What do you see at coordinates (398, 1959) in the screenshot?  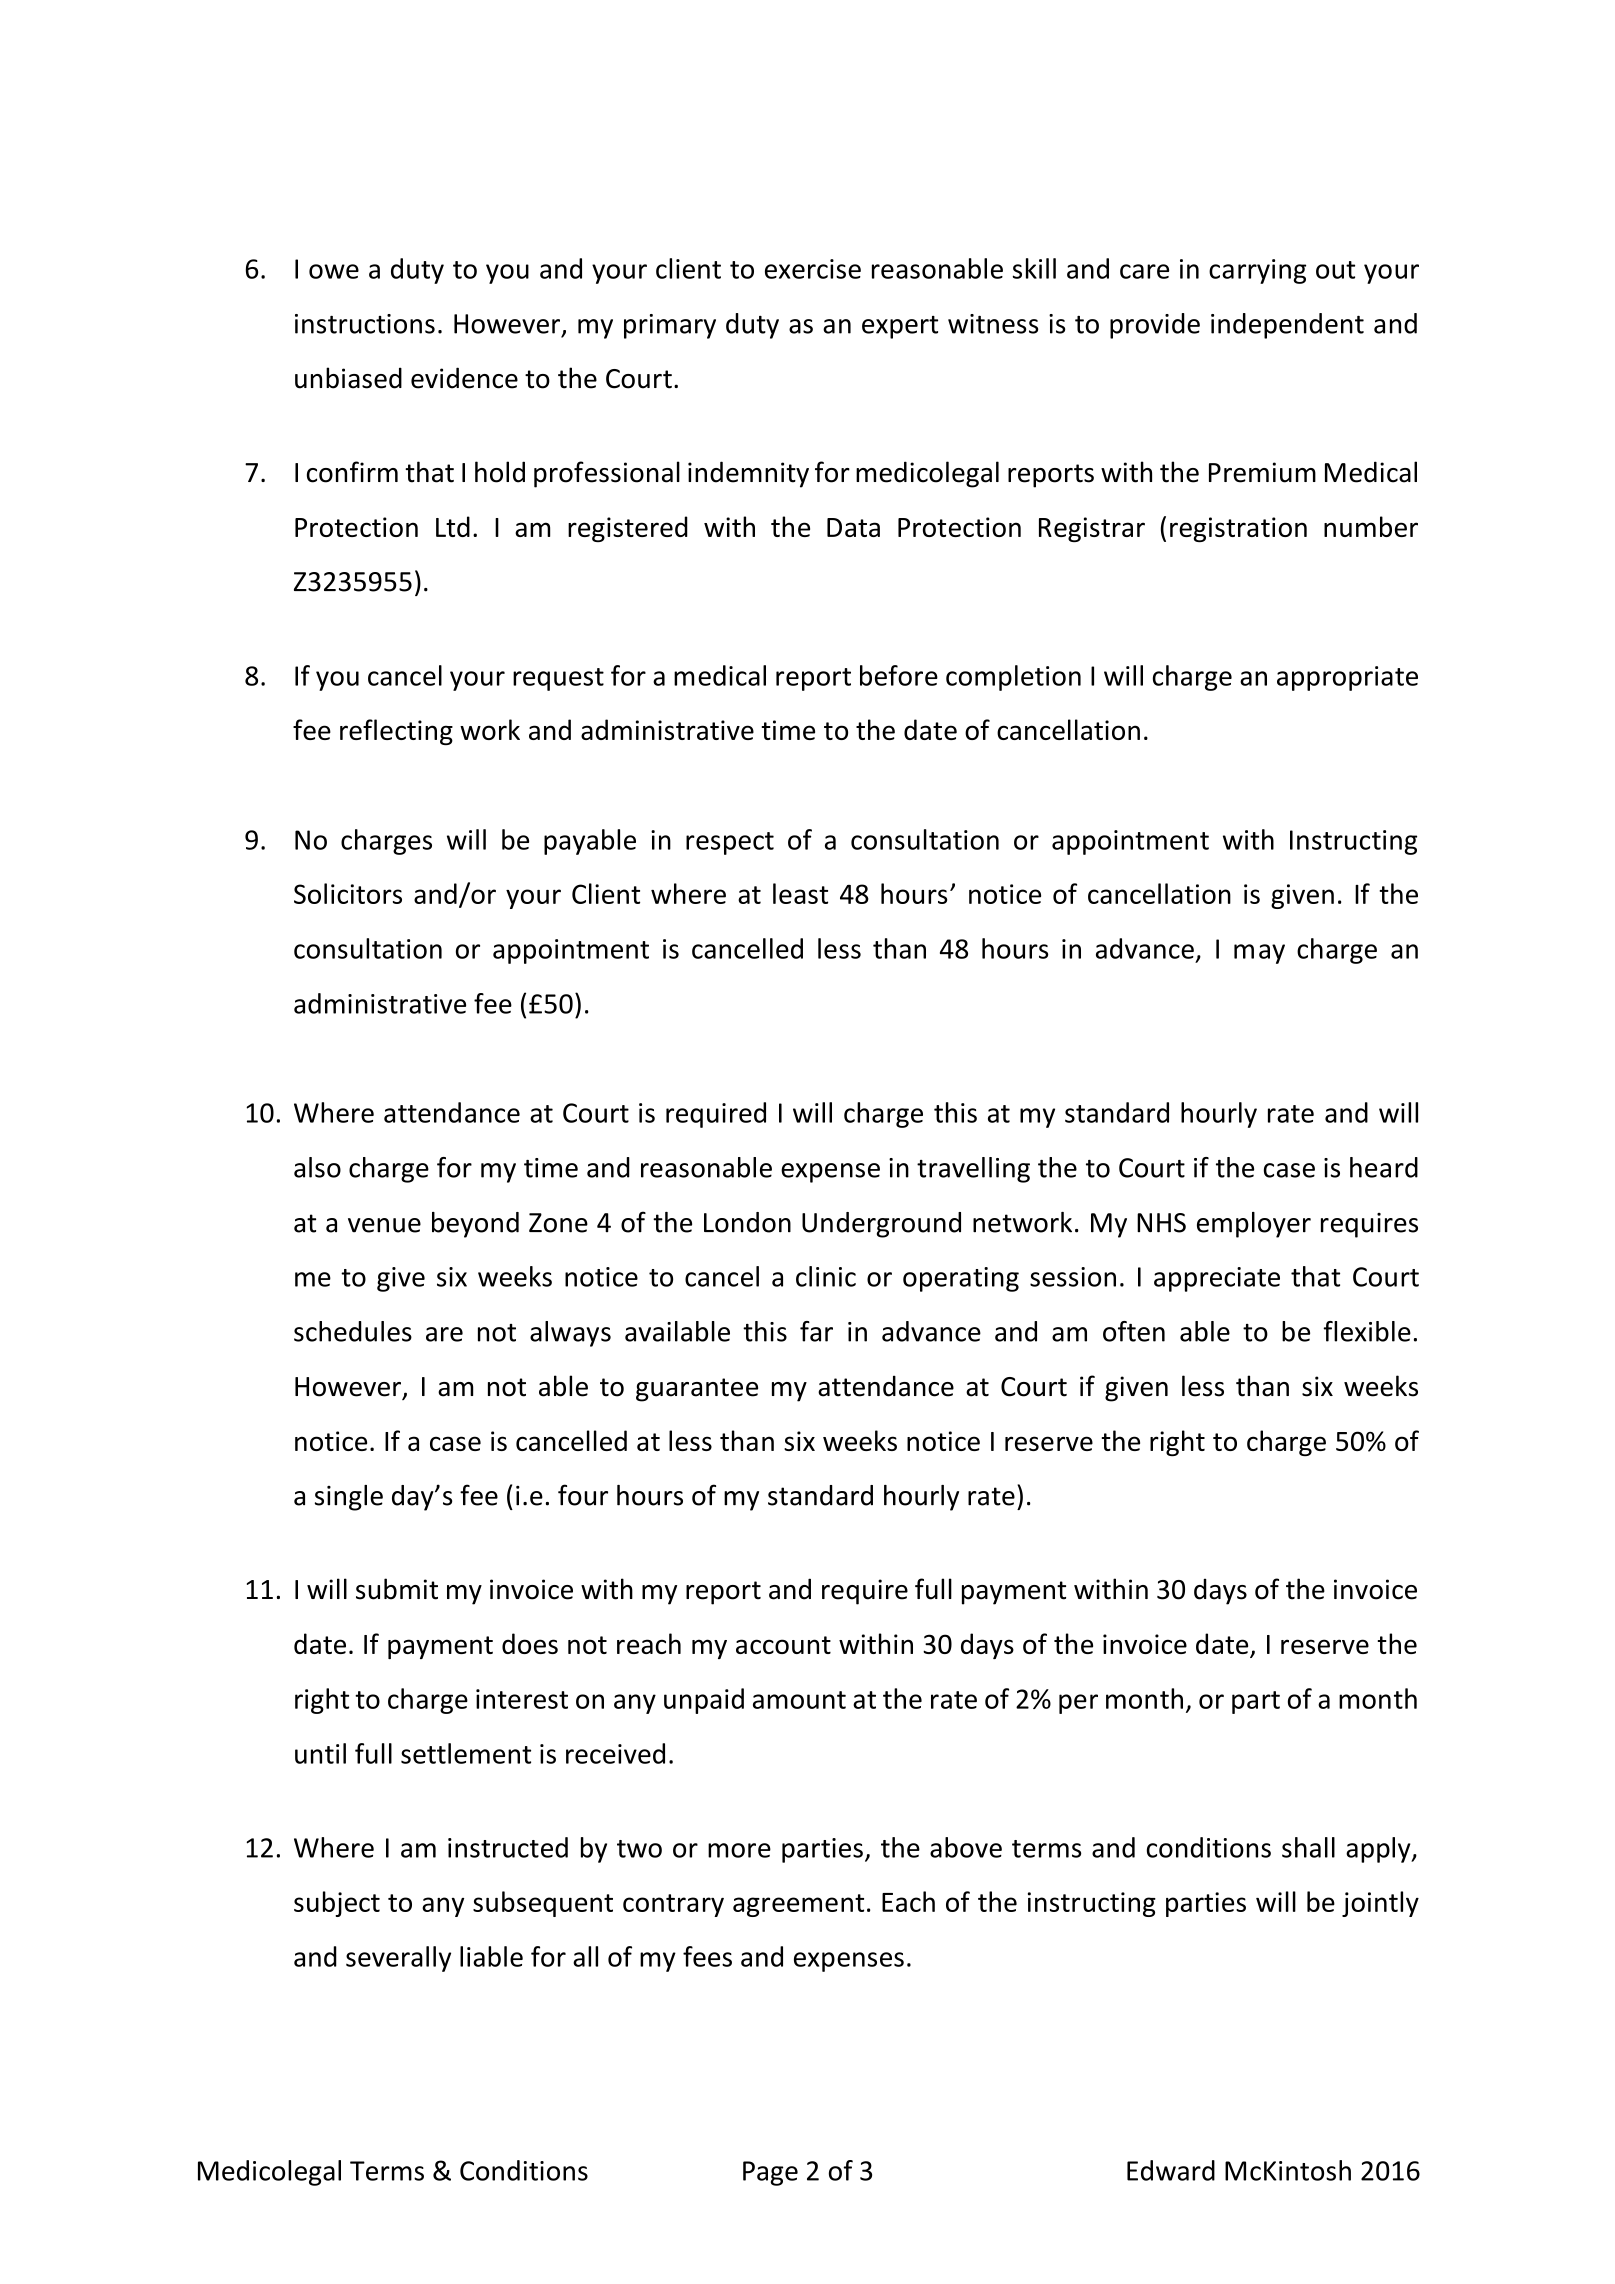 I see `severally` at bounding box center [398, 1959].
